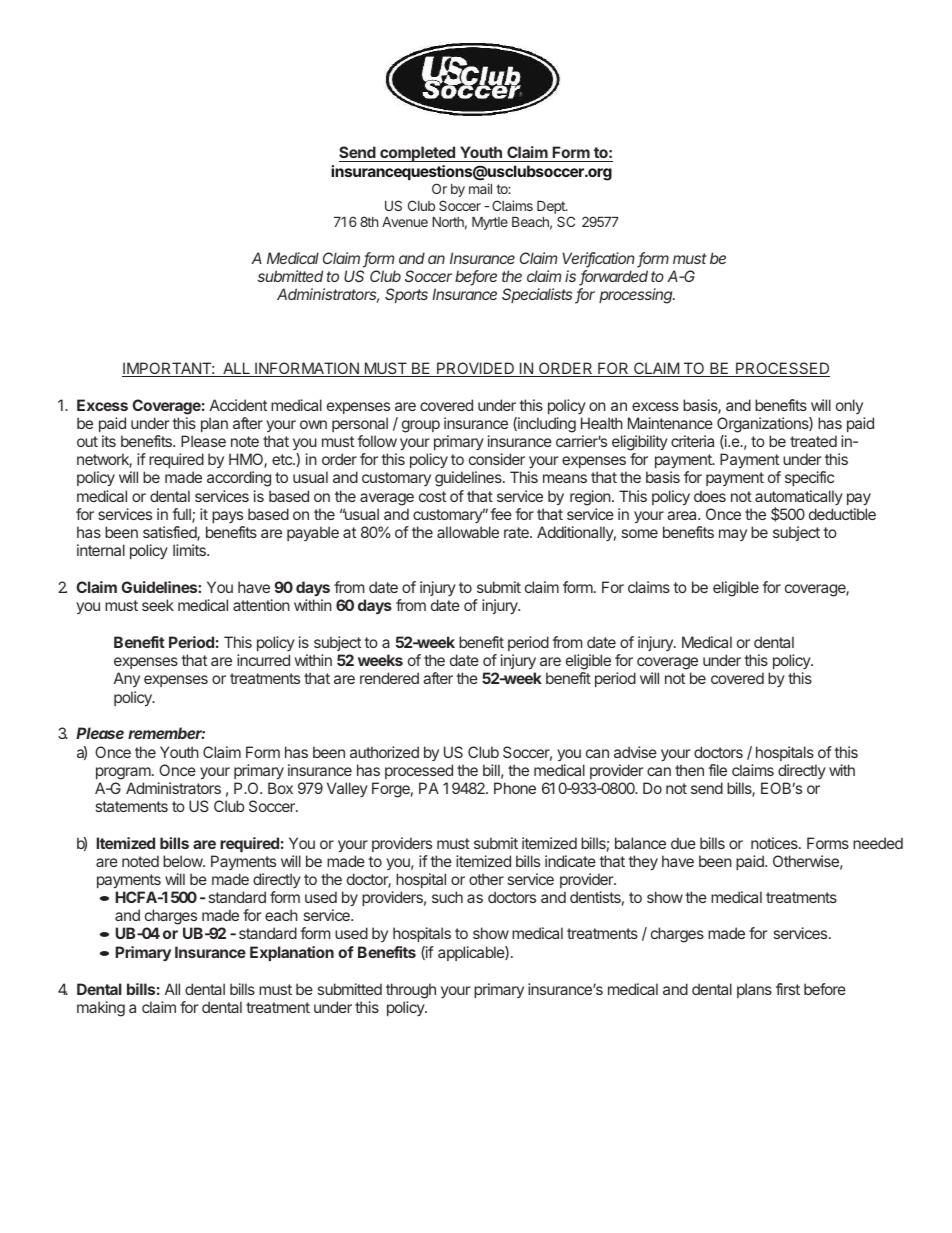 The height and width of the image is (1233, 952). Describe the element at coordinates (480, 188) in the image. I see `mail` at that location.
